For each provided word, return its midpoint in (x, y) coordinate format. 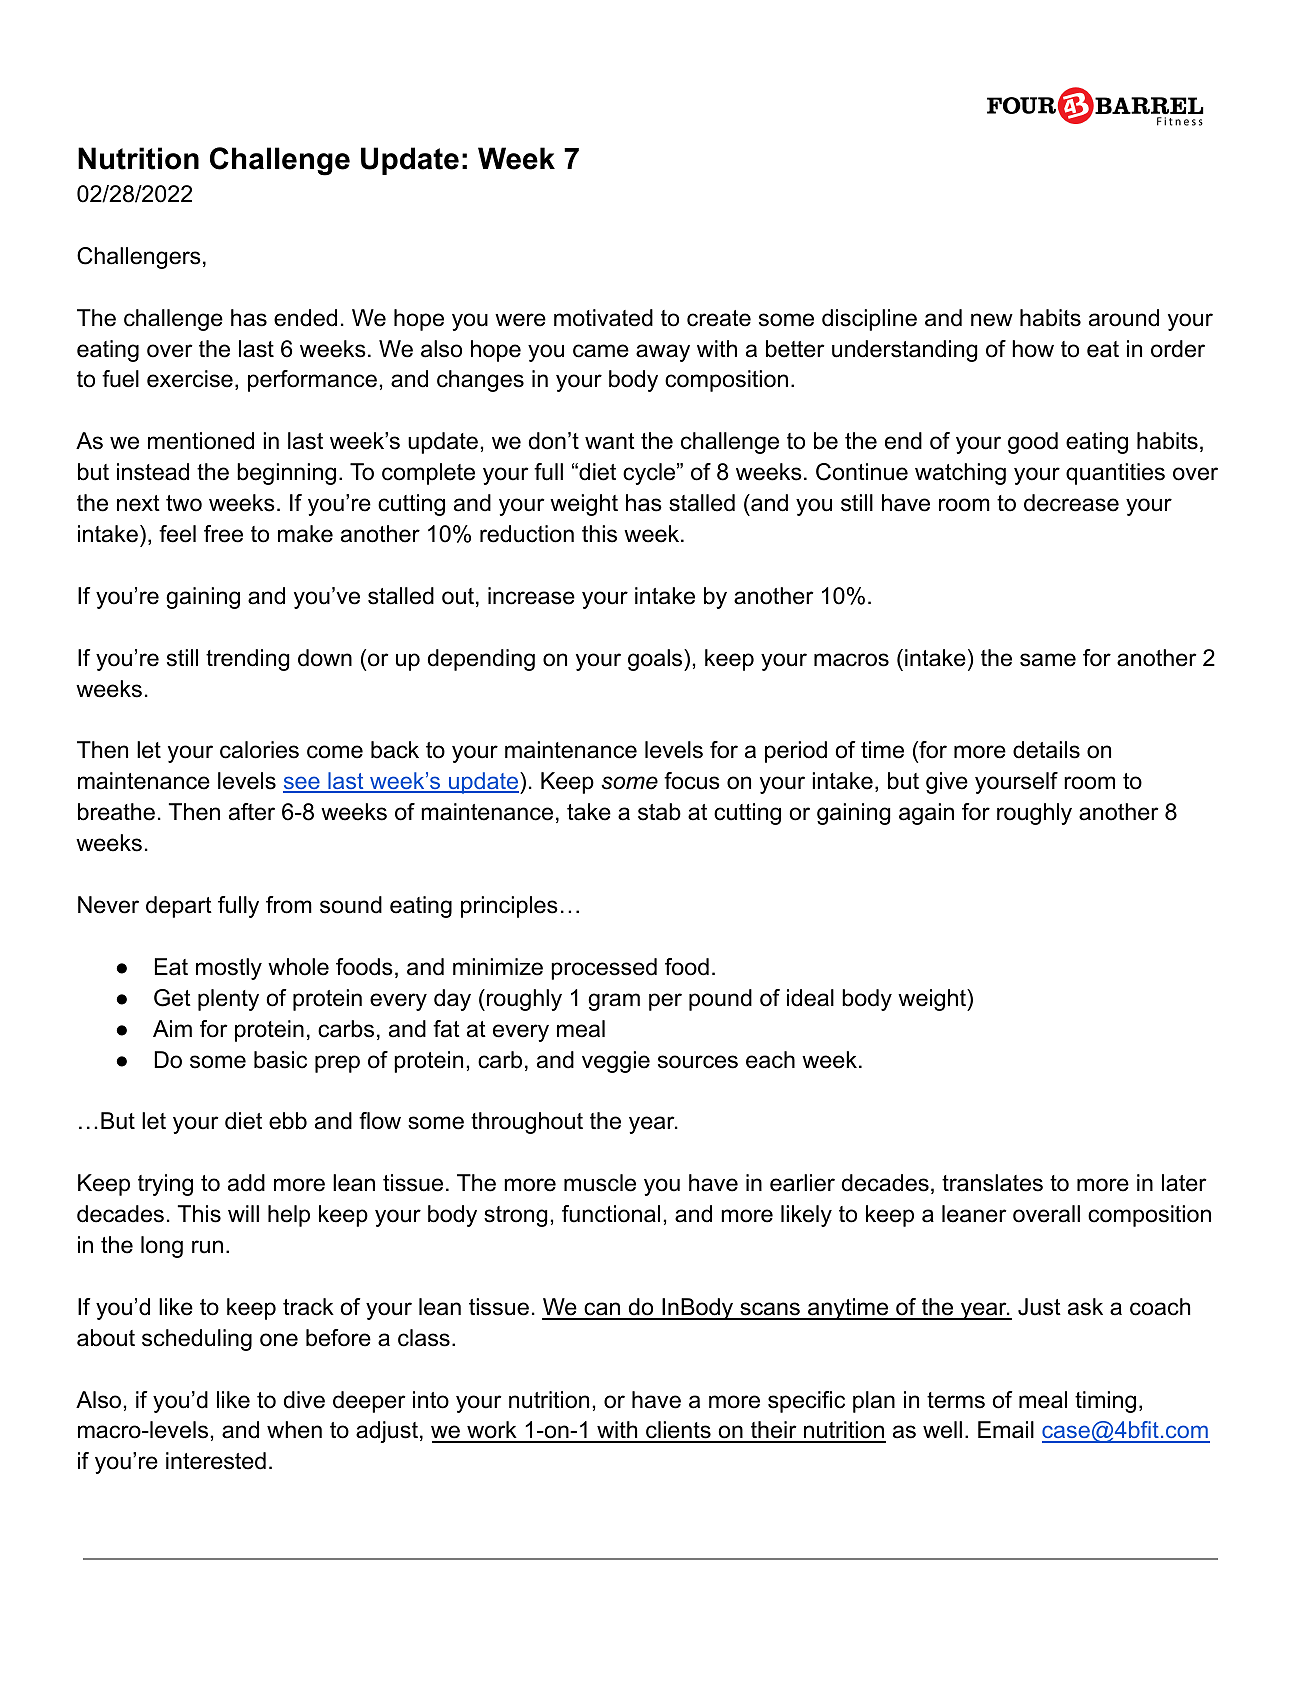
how (1033, 349)
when (294, 1430)
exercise (190, 379)
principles (509, 907)
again (926, 814)
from (289, 905)
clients (678, 1431)
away (663, 353)
